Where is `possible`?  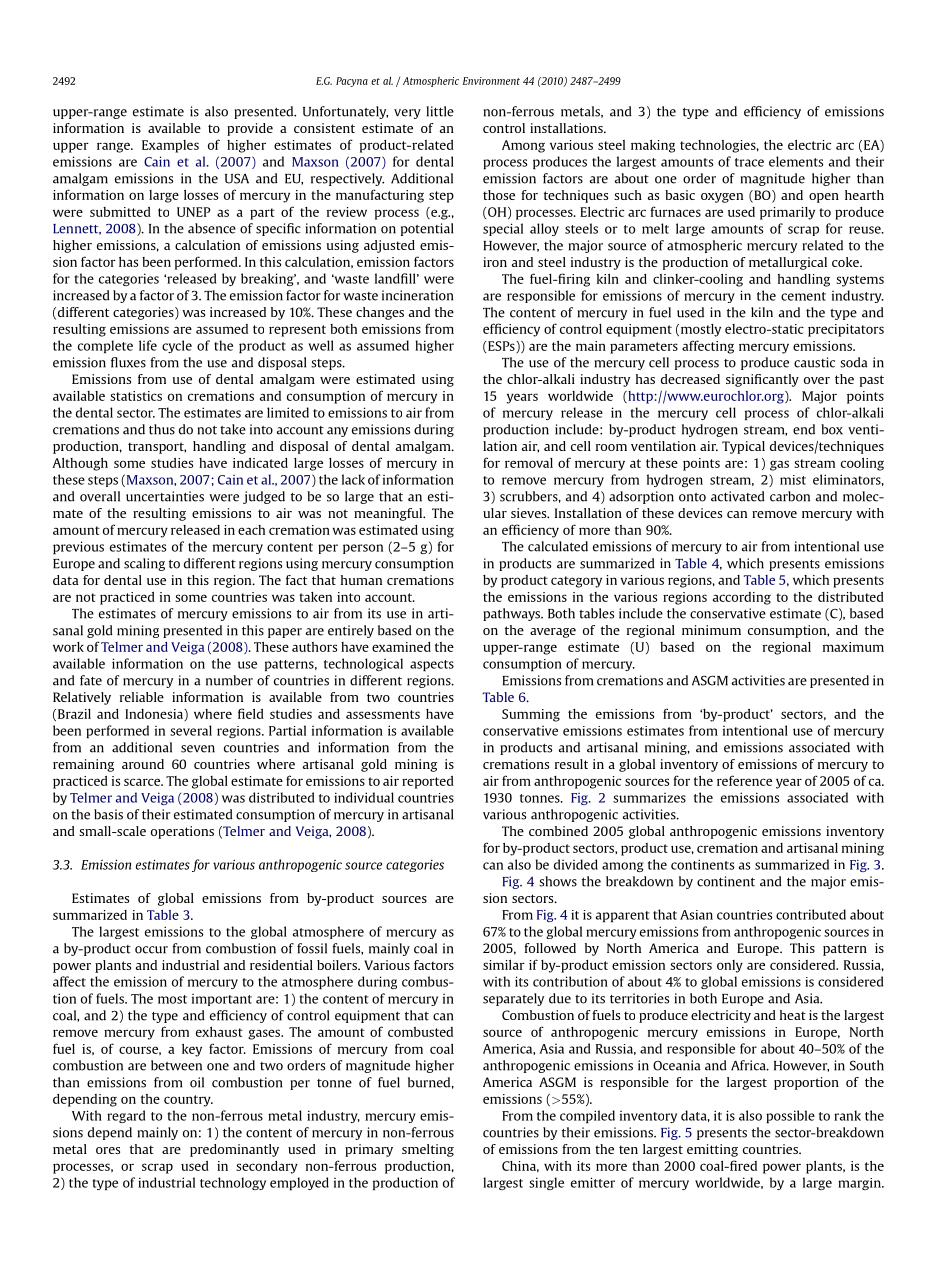 possible is located at coordinates (790, 1116).
